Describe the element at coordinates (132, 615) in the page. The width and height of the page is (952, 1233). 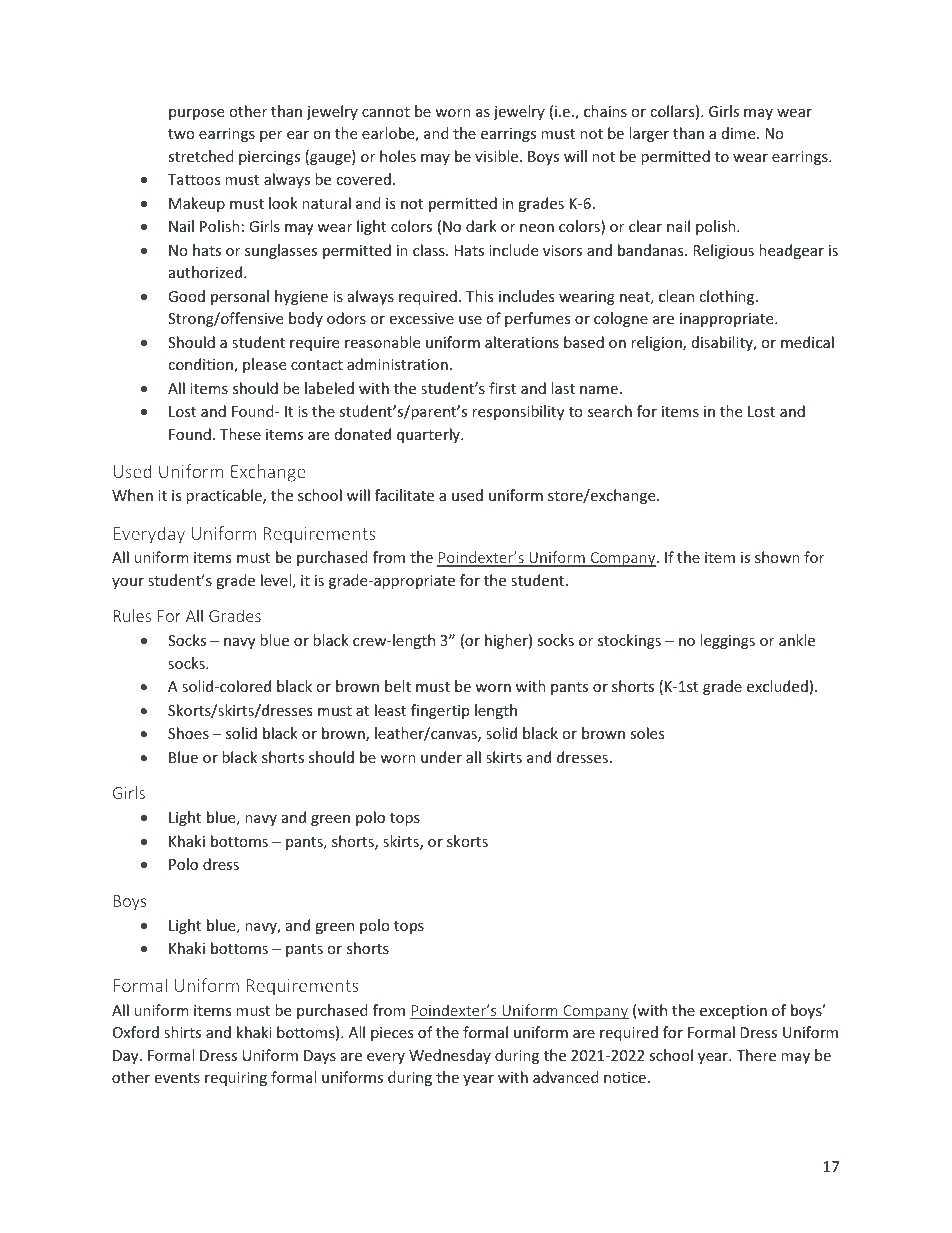
I see `Rules` at that location.
